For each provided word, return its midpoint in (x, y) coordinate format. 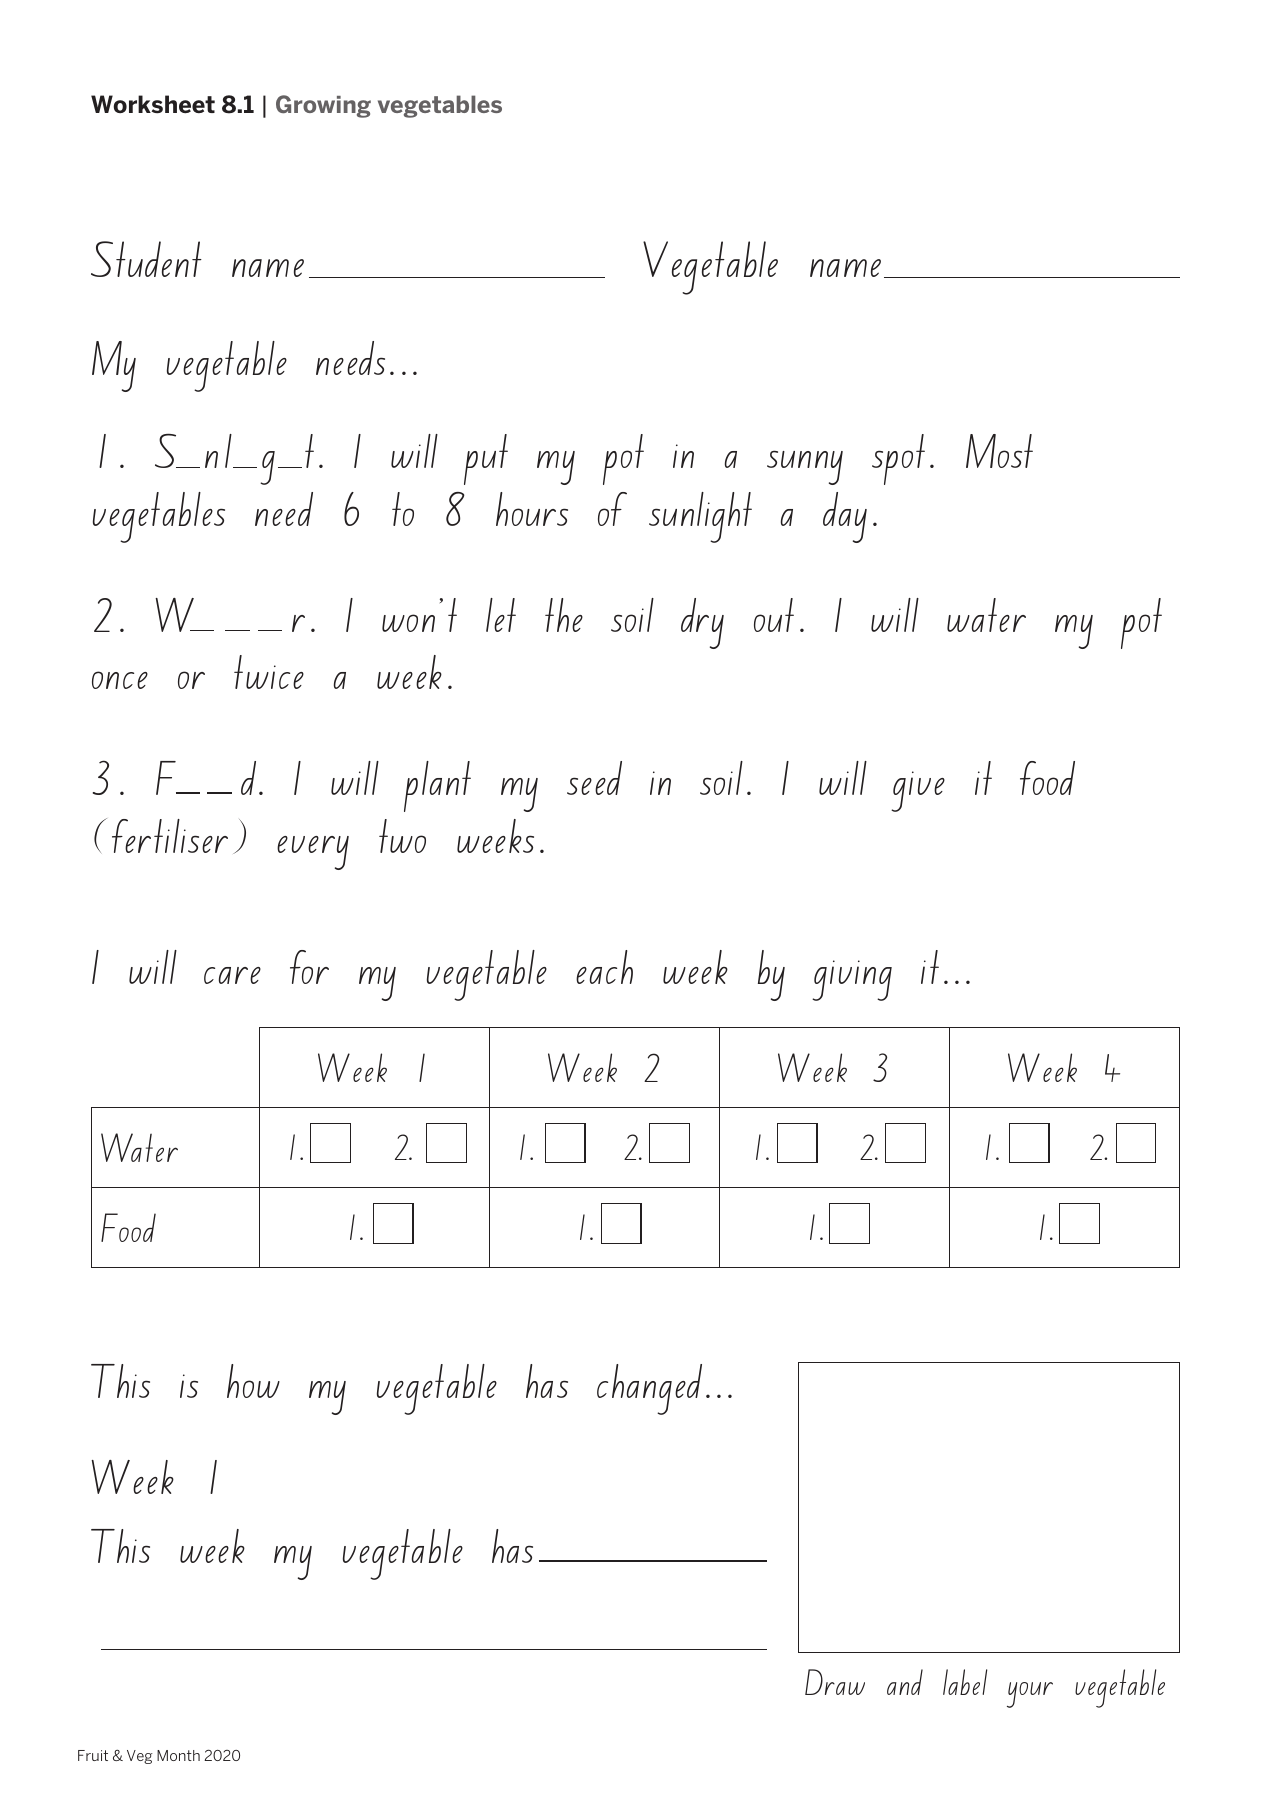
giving (852, 980)
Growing (323, 106)
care (232, 975)
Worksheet (153, 104)
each (604, 967)
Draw (835, 1682)
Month (178, 1755)
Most (999, 451)
